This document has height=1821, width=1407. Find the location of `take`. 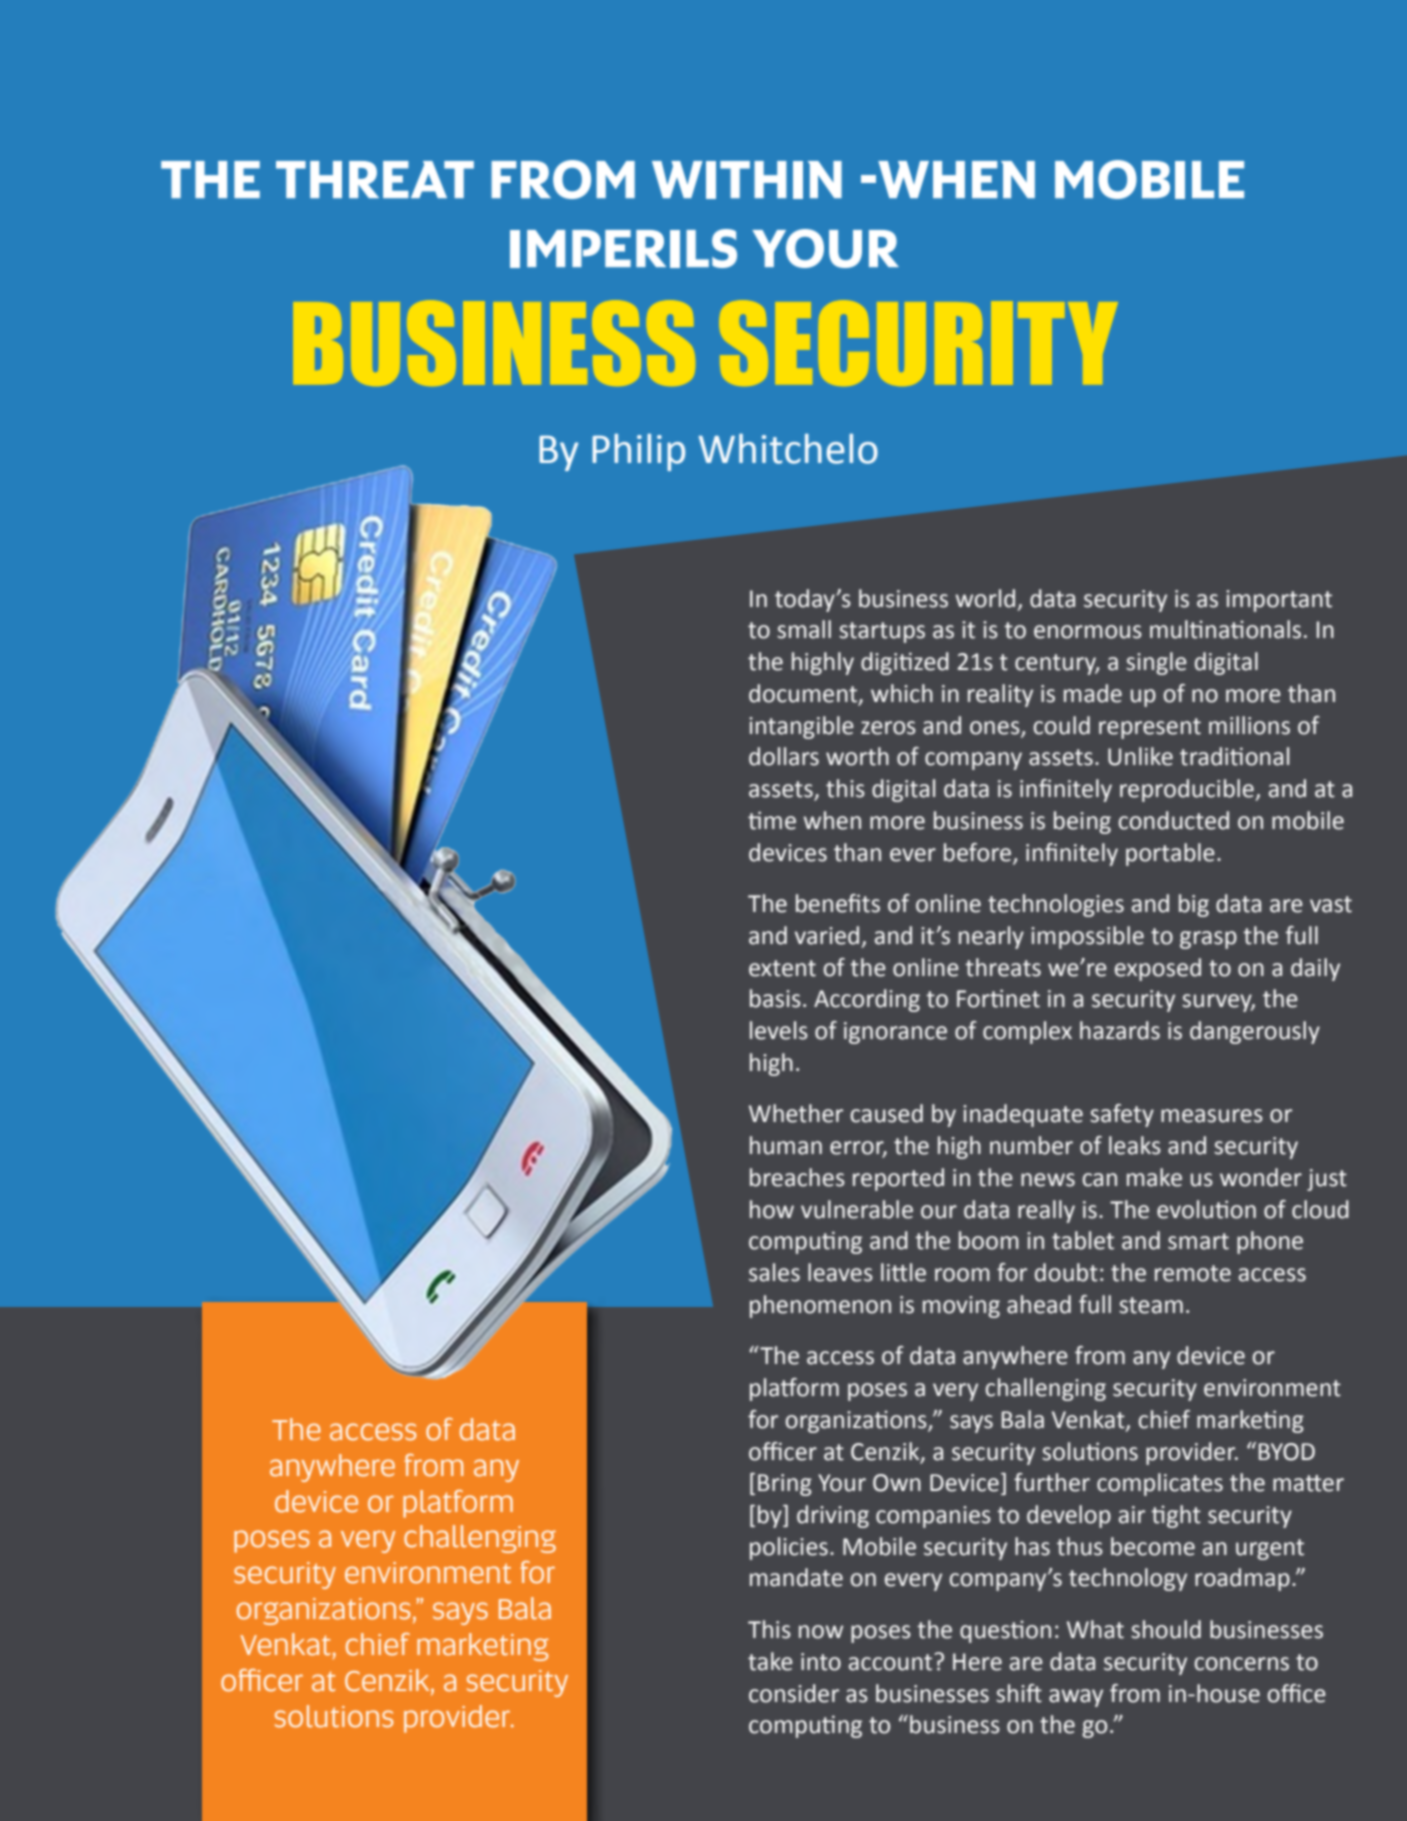

take is located at coordinates (770, 1661).
